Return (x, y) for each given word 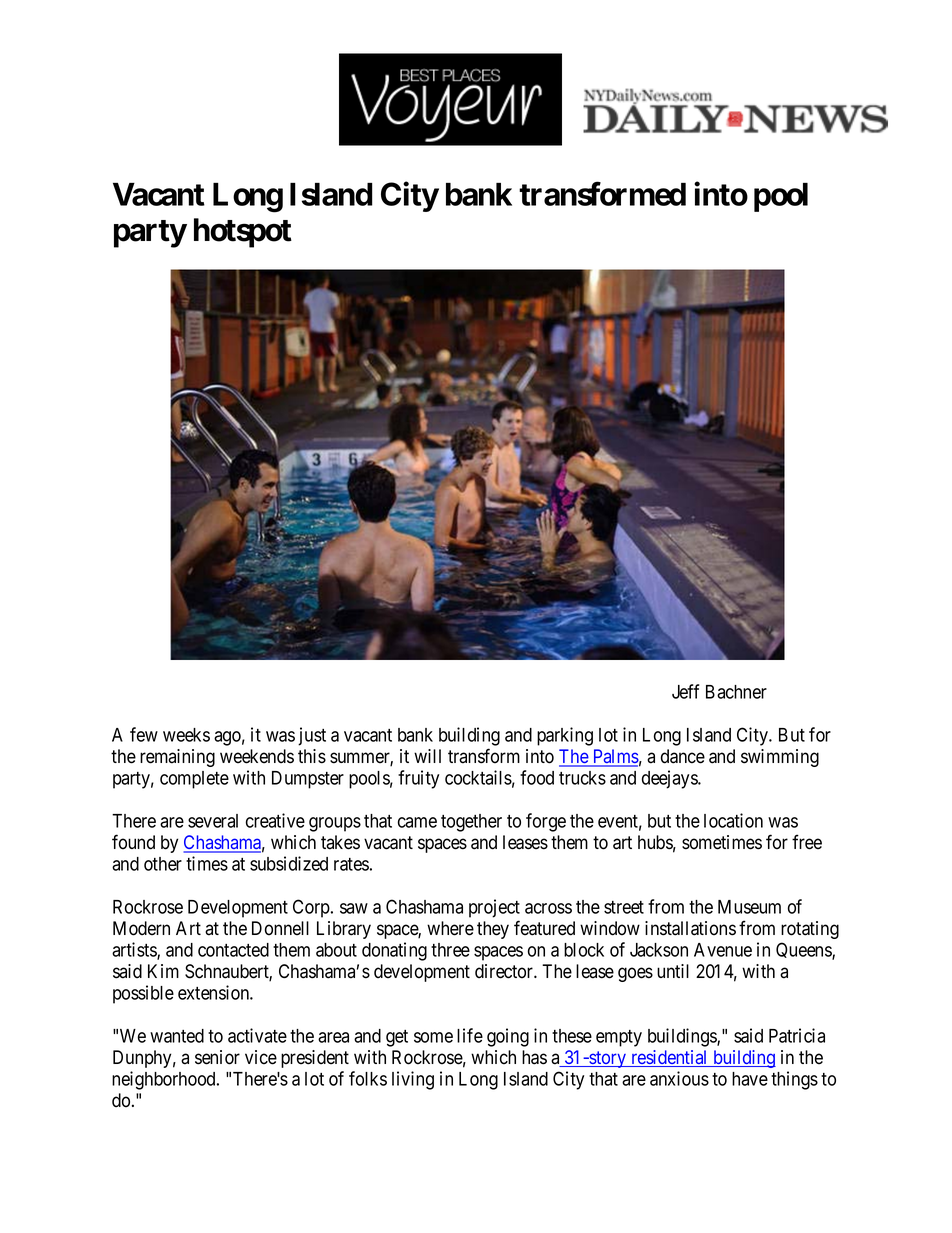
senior (217, 1057)
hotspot (243, 233)
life (470, 1035)
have (750, 1079)
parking (565, 736)
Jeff (685, 691)
